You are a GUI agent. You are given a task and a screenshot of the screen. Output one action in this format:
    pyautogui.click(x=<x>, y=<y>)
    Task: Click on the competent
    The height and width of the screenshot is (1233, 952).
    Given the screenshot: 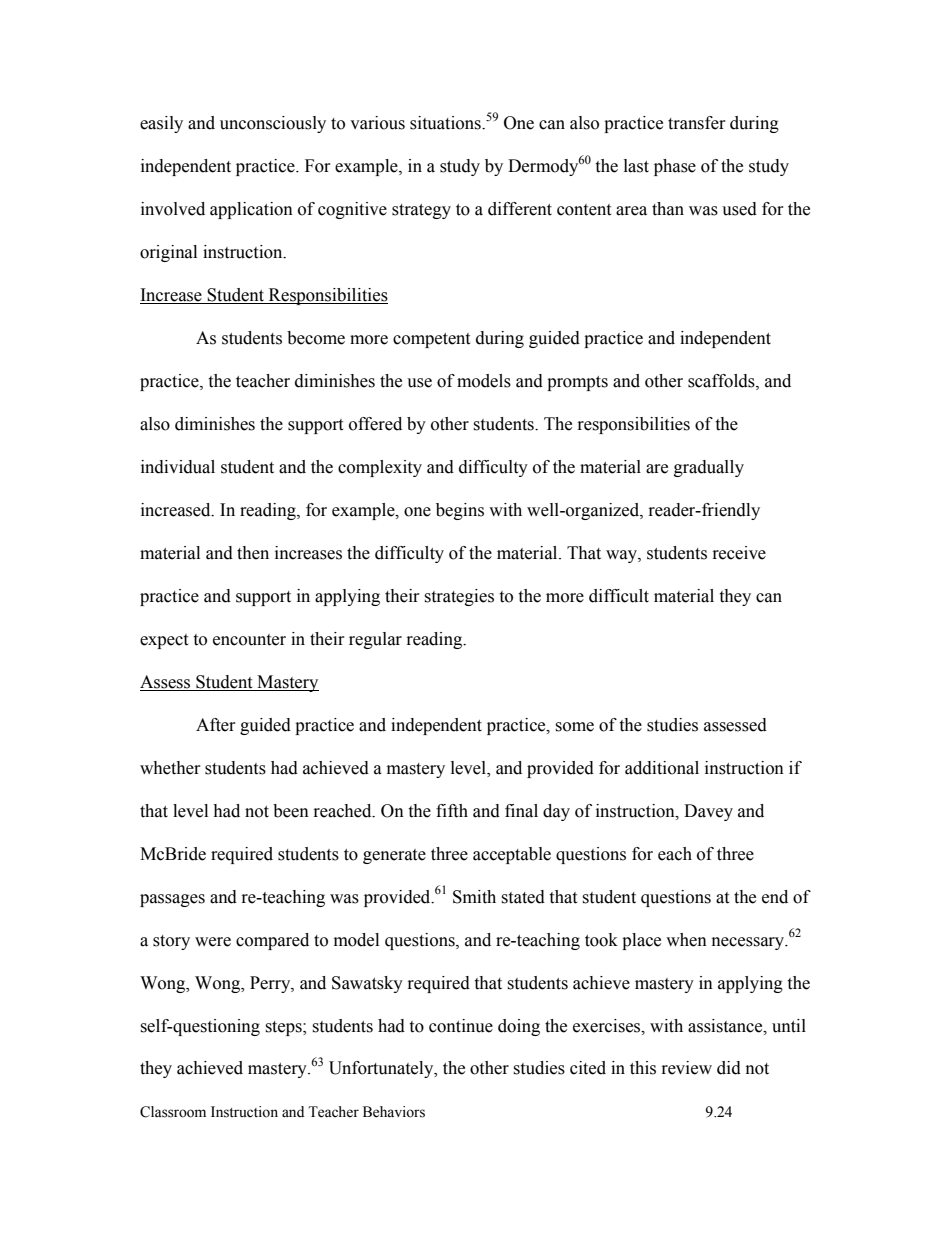 What is the action you would take?
    pyautogui.click(x=431, y=340)
